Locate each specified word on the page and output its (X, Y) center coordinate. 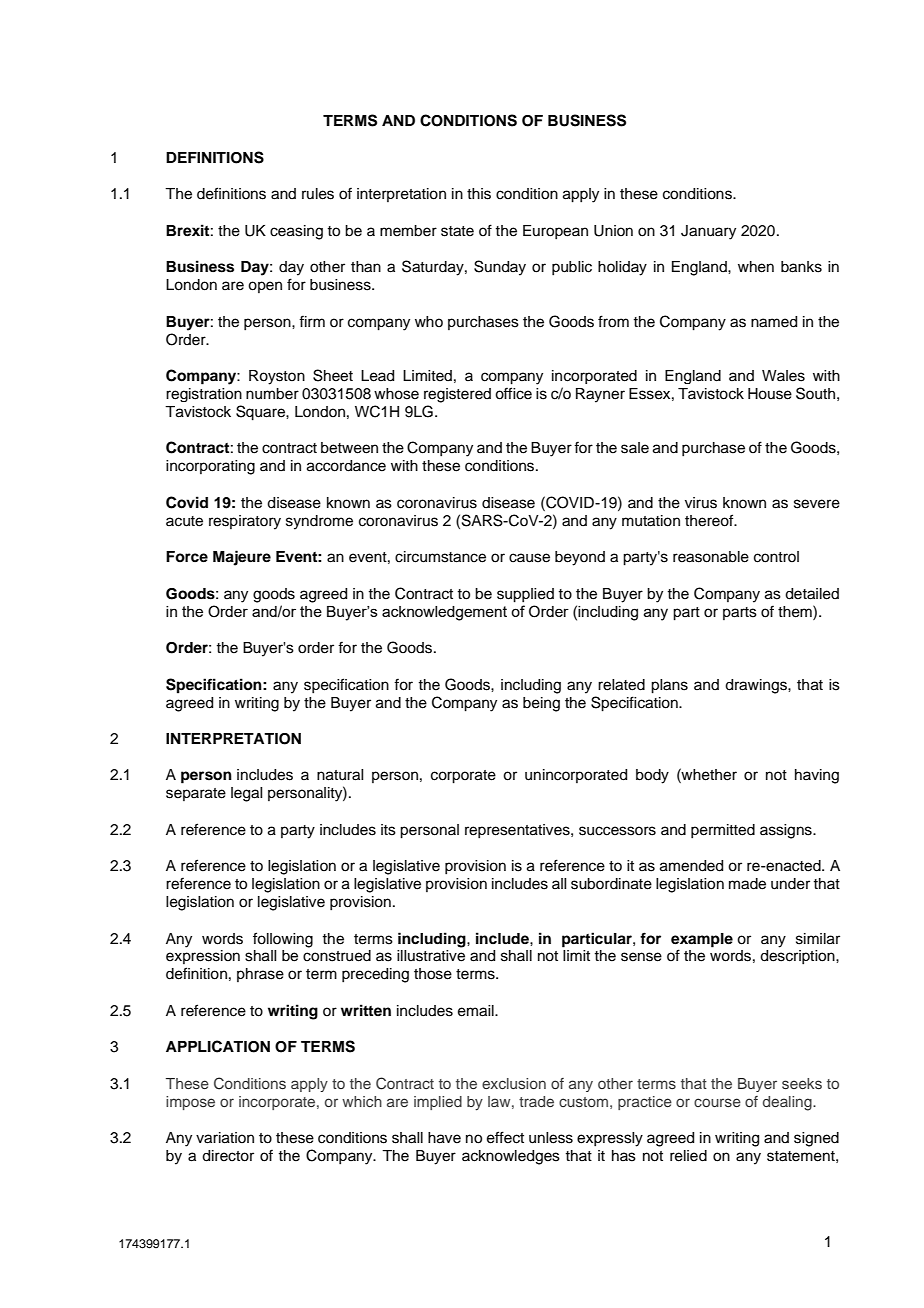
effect (505, 1137)
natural (340, 775)
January (708, 232)
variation (225, 1138)
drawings (757, 686)
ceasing (296, 232)
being (541, 704)
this (479, 194)
